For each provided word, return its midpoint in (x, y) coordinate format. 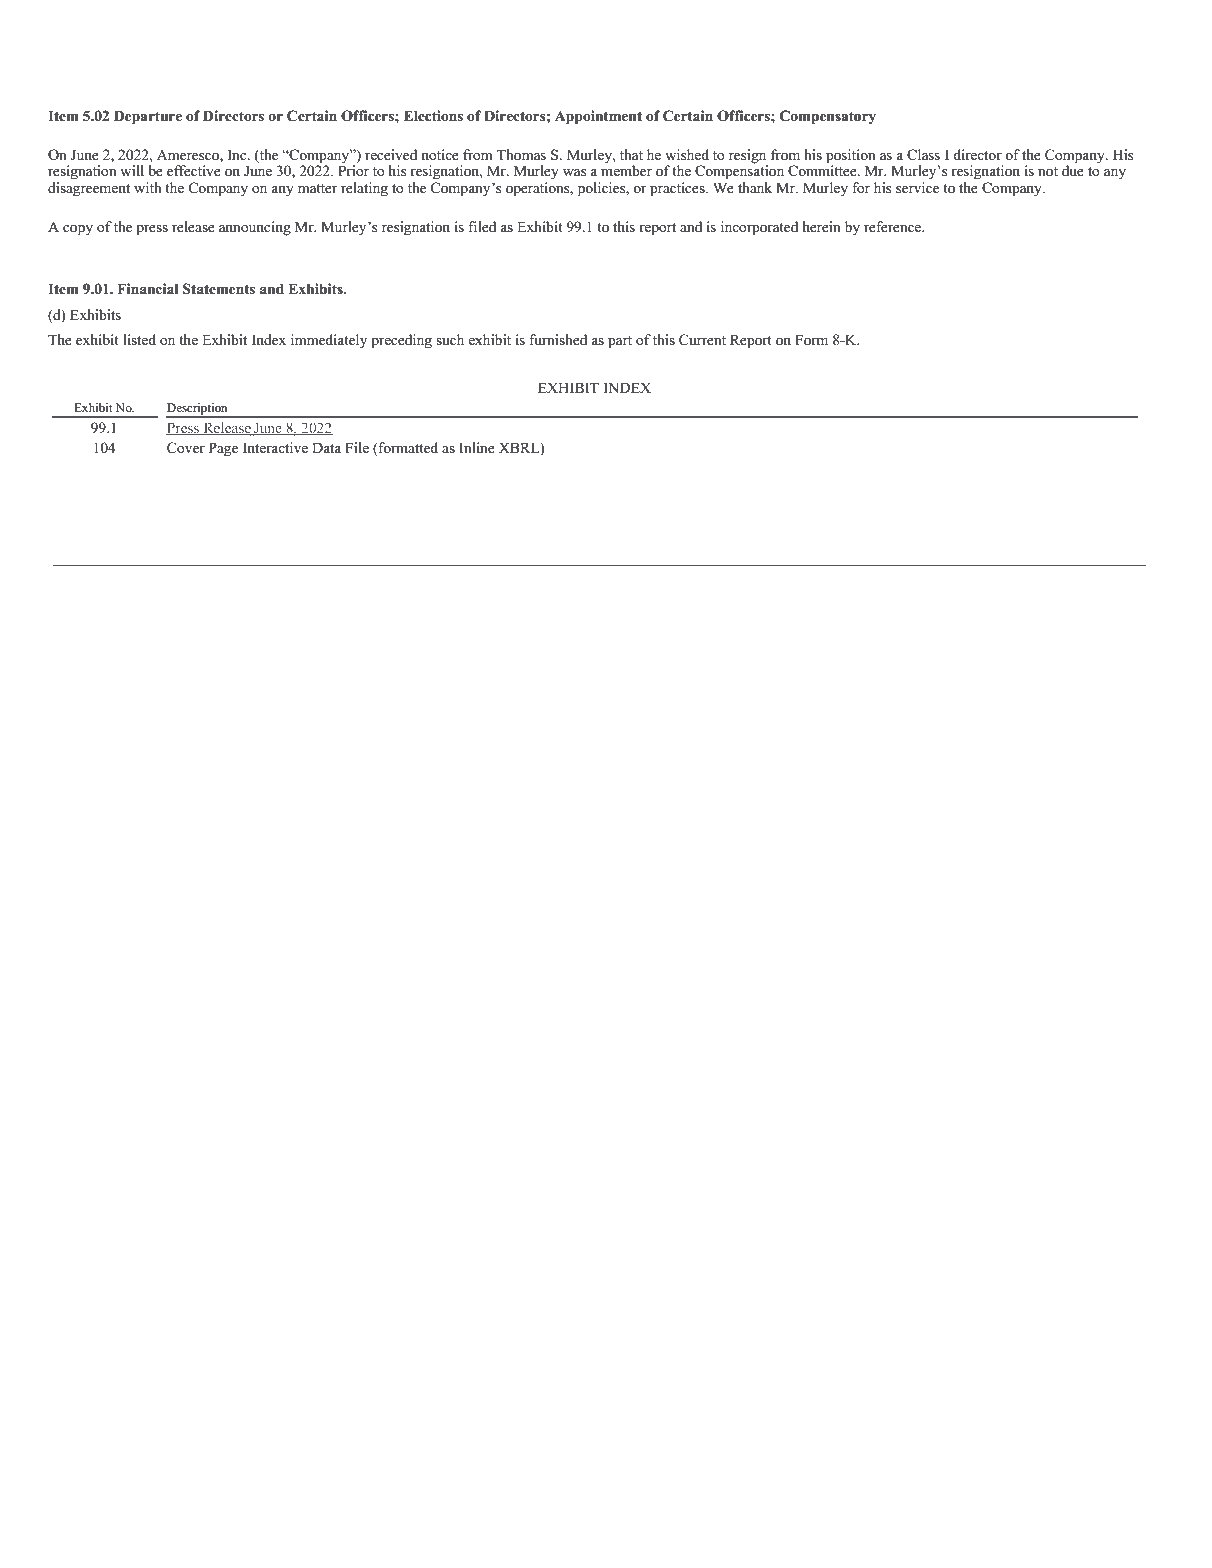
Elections (433, 116)
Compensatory (828, 117)
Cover (186, 448)
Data (326, 447)
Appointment (598, 117)
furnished (558, 340)
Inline (477, 448)
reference (894, 227)
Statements (219, 289)
